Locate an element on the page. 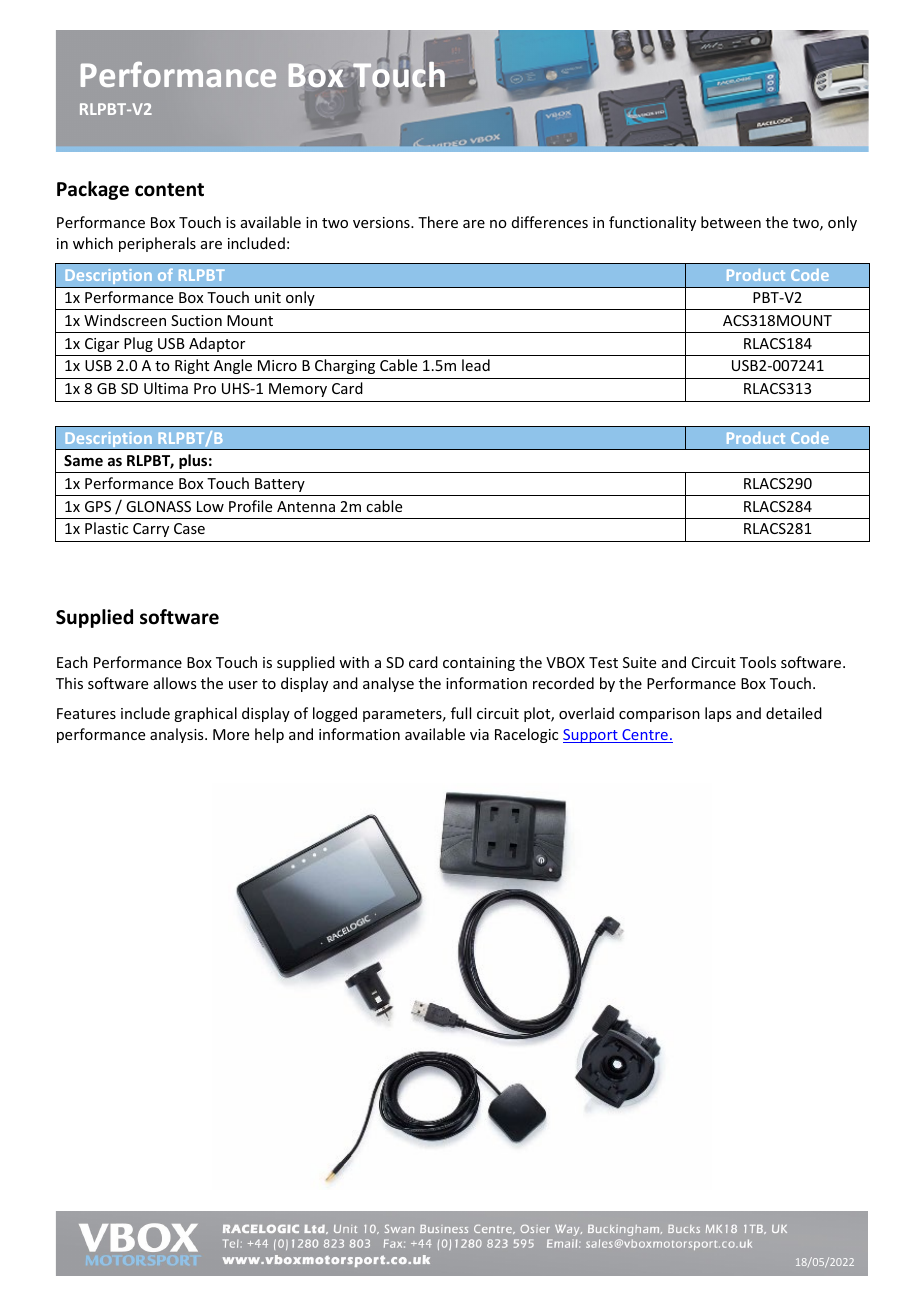 Image resolution: width=924 pixels, height=1307 pixels. containing is located at coordinates (479, 664).
